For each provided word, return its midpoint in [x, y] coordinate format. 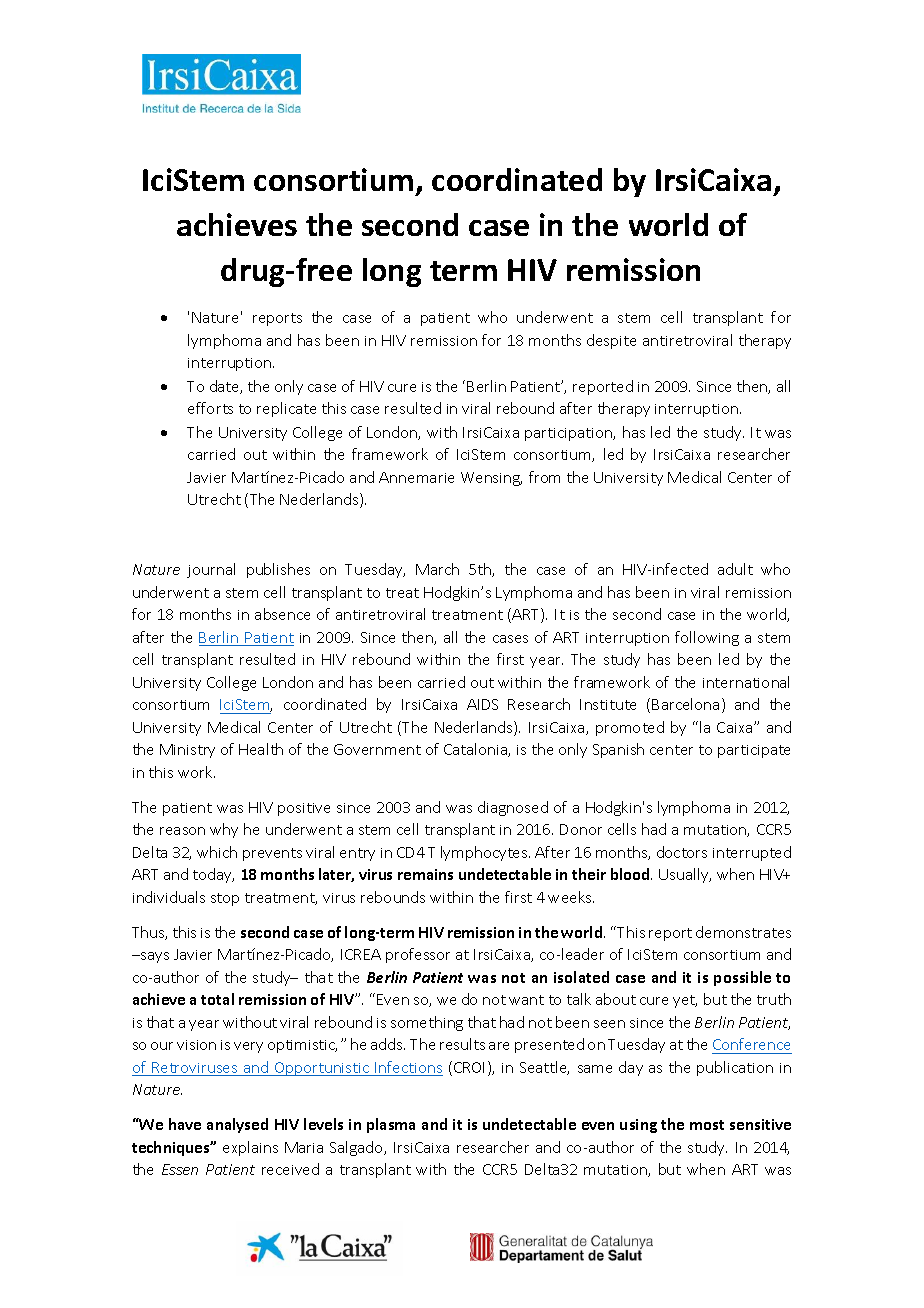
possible [742, 978]
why [224, 830]
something [427, 1023]
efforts [210, 408]
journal [211, 570]
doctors [682, 852]
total [217, 999]
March [437, 569]
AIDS [482, 704]
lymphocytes [485, 853]
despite [611, 341]
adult [735, 569]
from [544, 477]
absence [282, 614]
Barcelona [685, 704]
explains [250, 1148]
